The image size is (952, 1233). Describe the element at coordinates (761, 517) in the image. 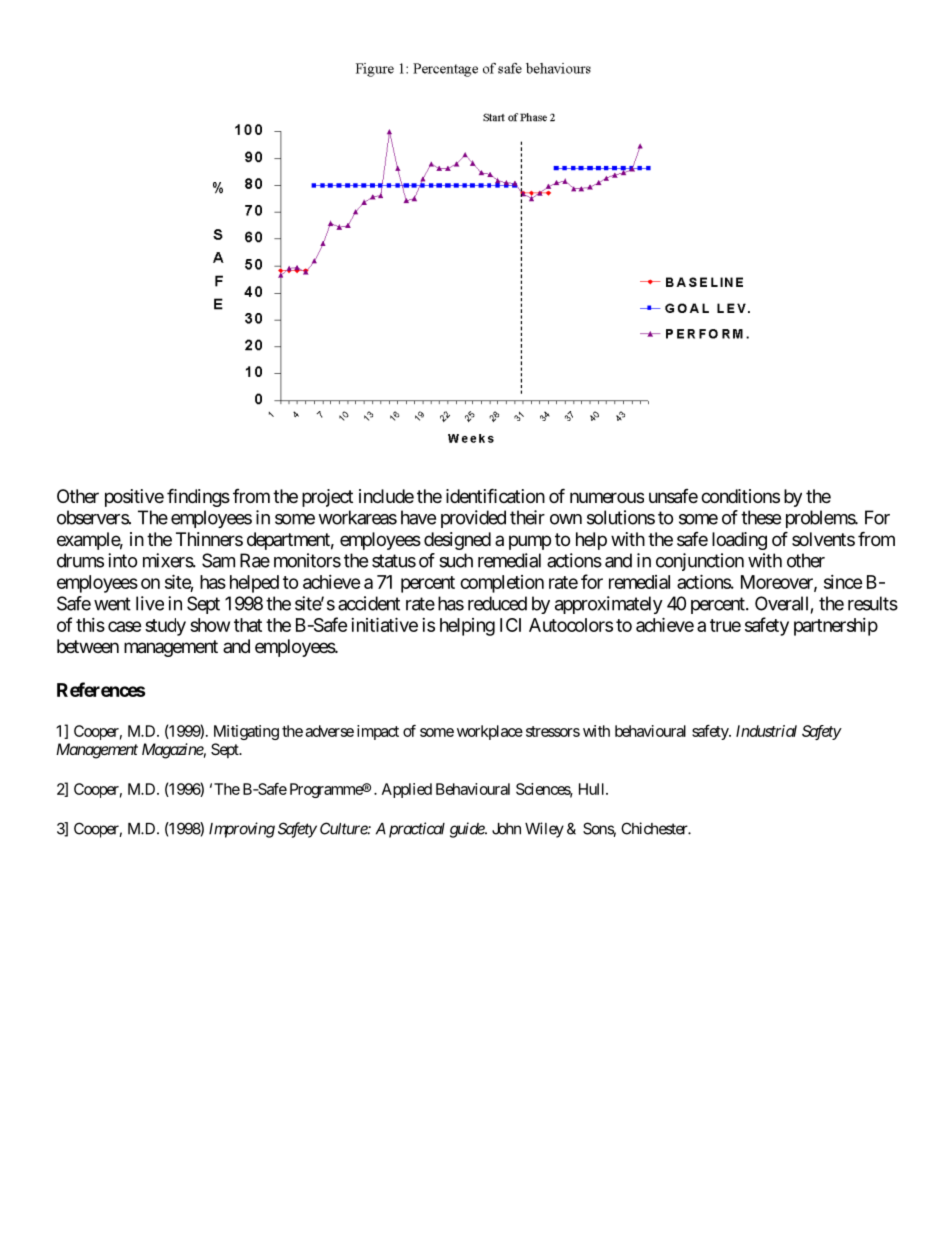

I see `these` at that location.
